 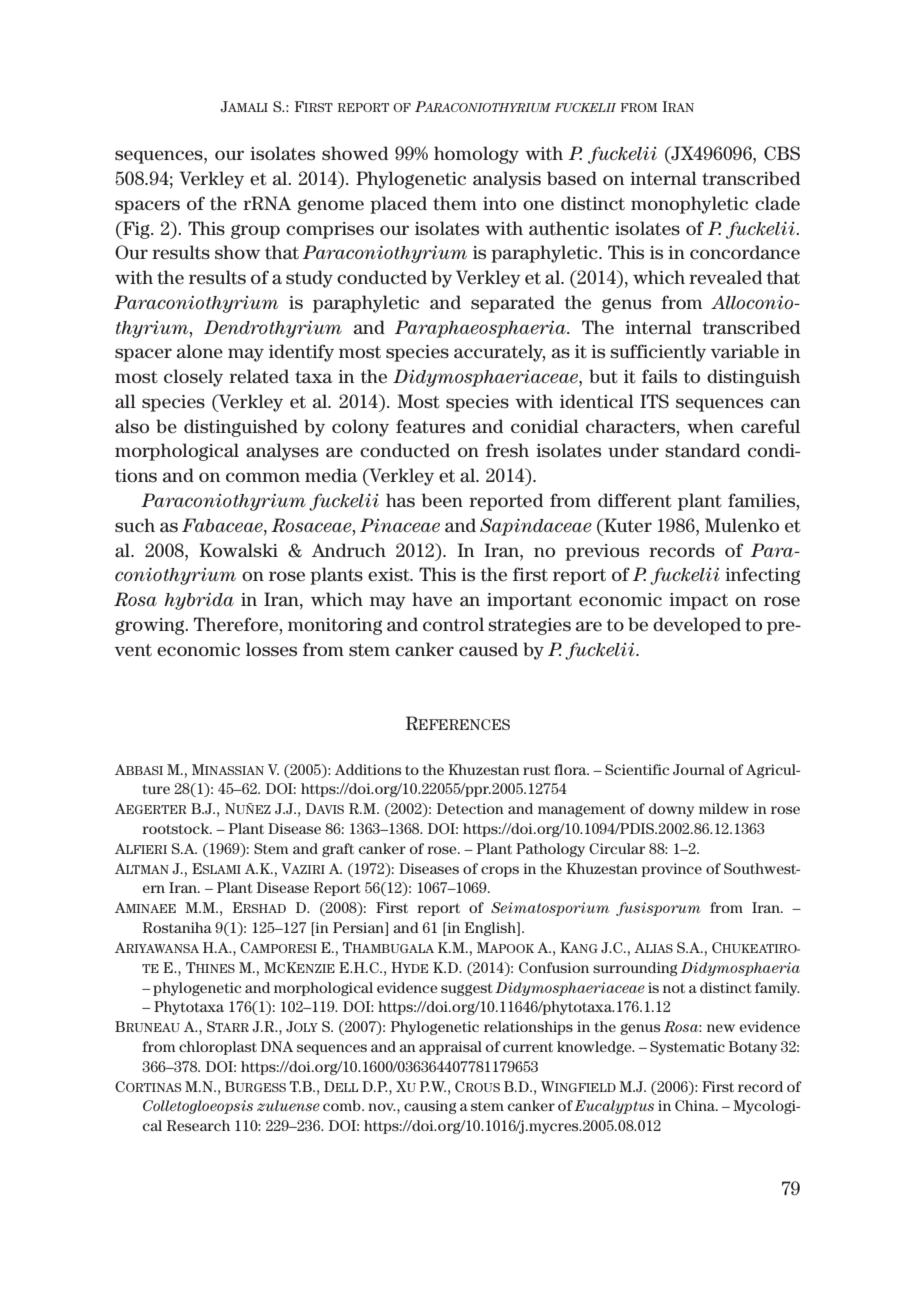 What do you see at coordinates (689, 205) in the page?
I see `monophyletic` at bounding box center [689, 205].
